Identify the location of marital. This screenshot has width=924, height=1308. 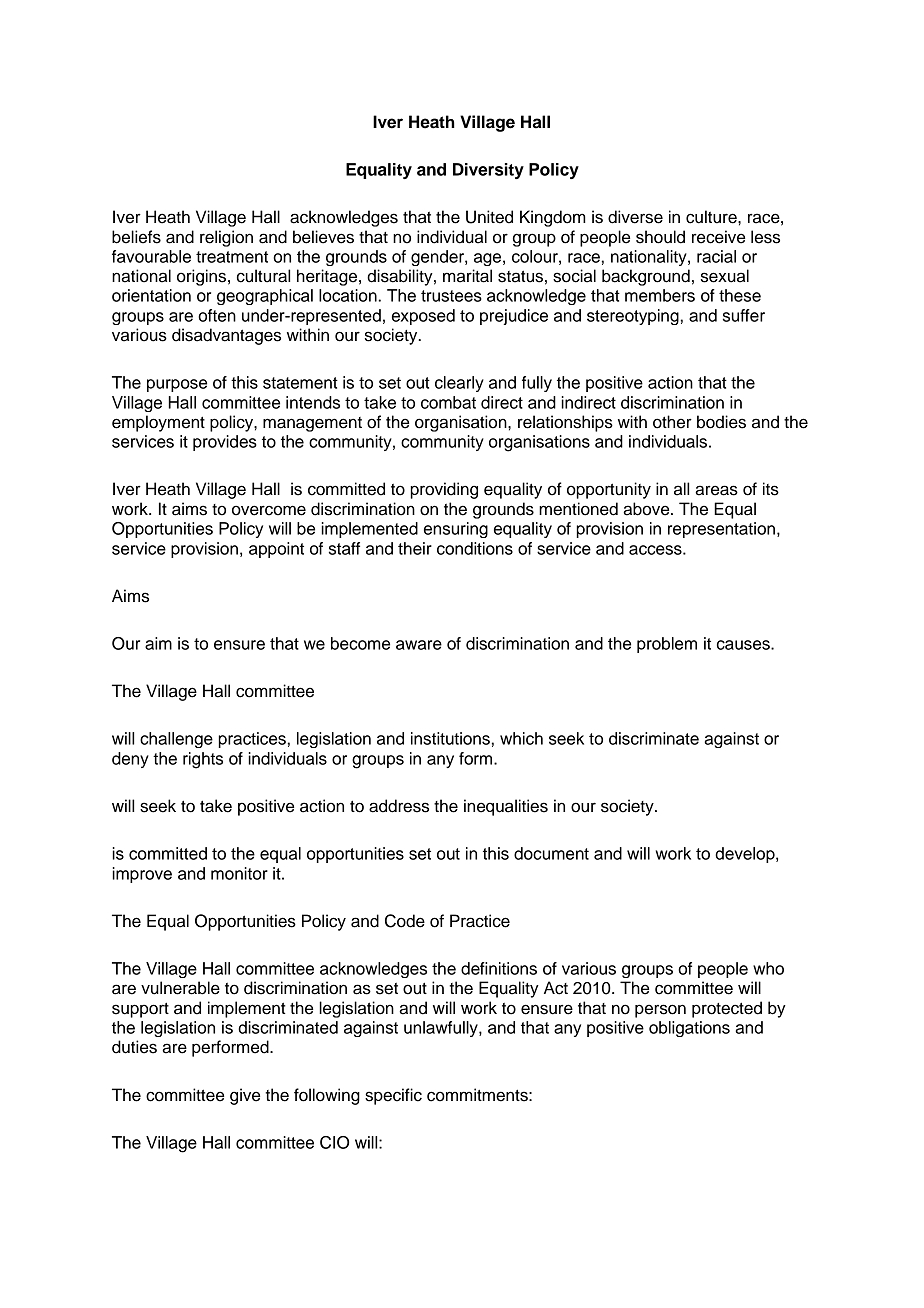
(467, 276).
